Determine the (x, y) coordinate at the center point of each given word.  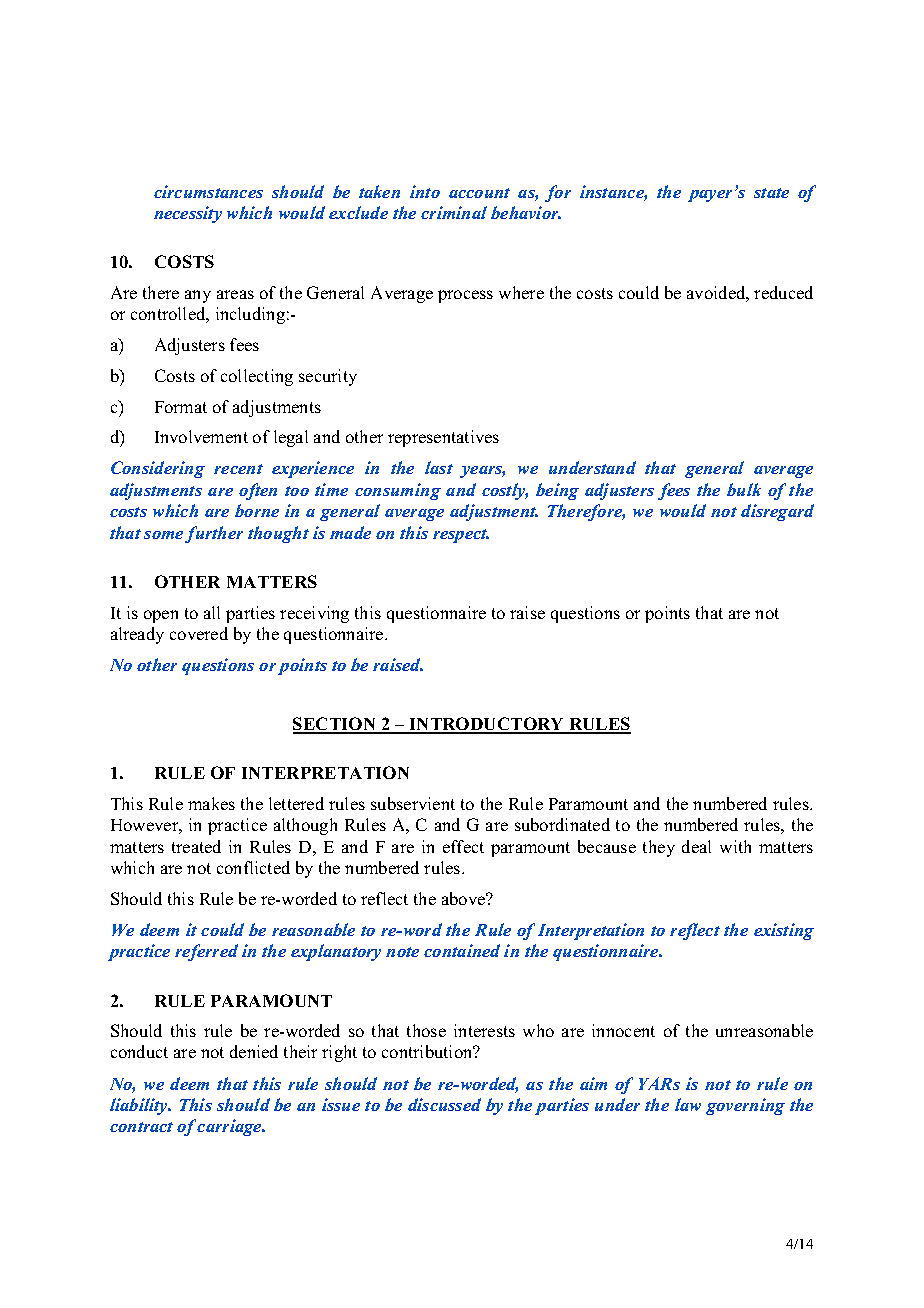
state (771, 193)
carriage (230, 1127)
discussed (444, 1104)
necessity (188, 214)
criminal (454, 212)
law (688, 1104)
